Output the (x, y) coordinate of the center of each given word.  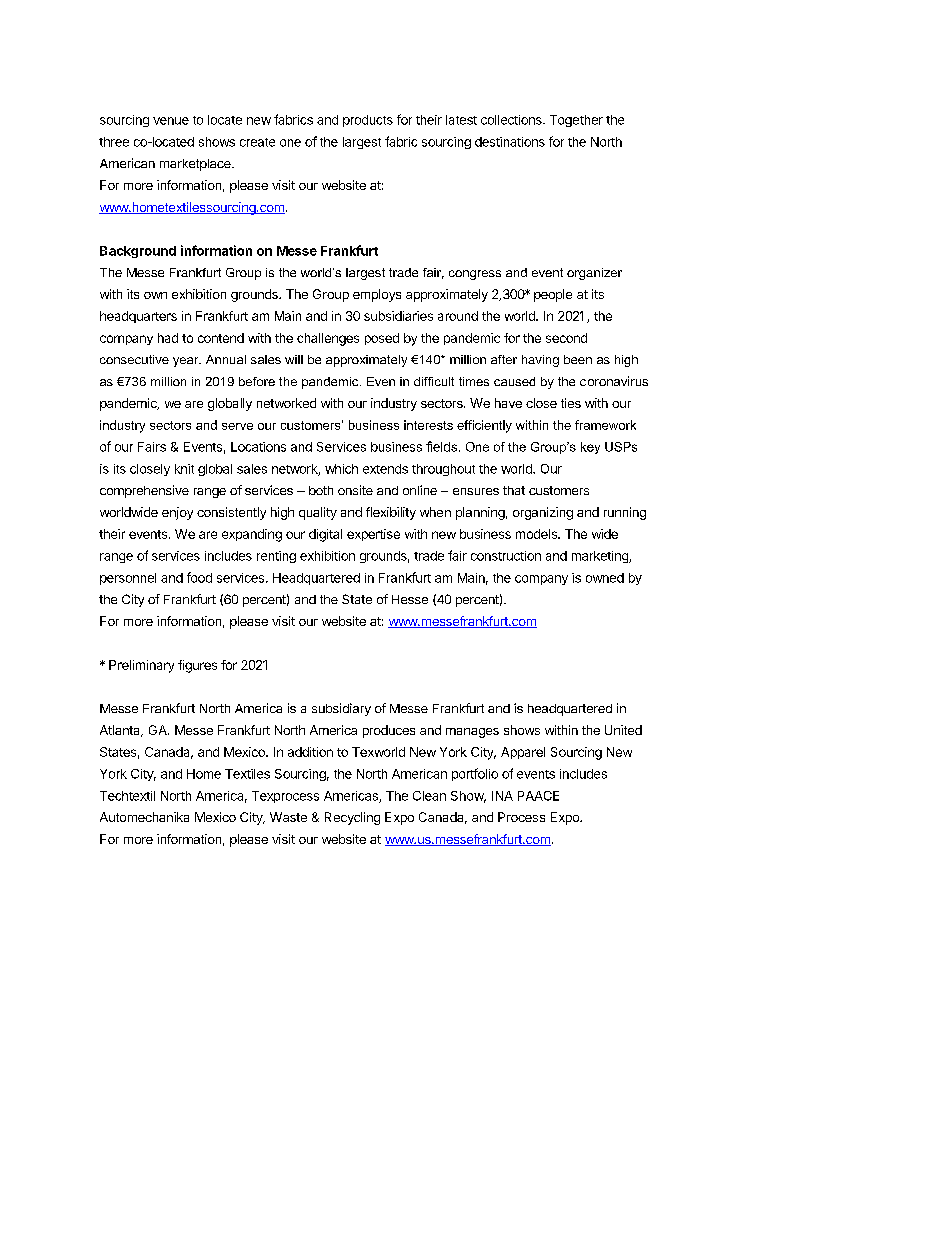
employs (377, 295)
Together (576, 121)
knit (184, 469)
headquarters (138, 317)
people (553, 295)
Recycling (352, 818)
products (368, 121)
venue (171, 121)
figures (197, 666)
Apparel (523, 753)
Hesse (410, 599)
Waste (288, 817)
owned (605, 578)
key (590, 448)
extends (385, 469)
